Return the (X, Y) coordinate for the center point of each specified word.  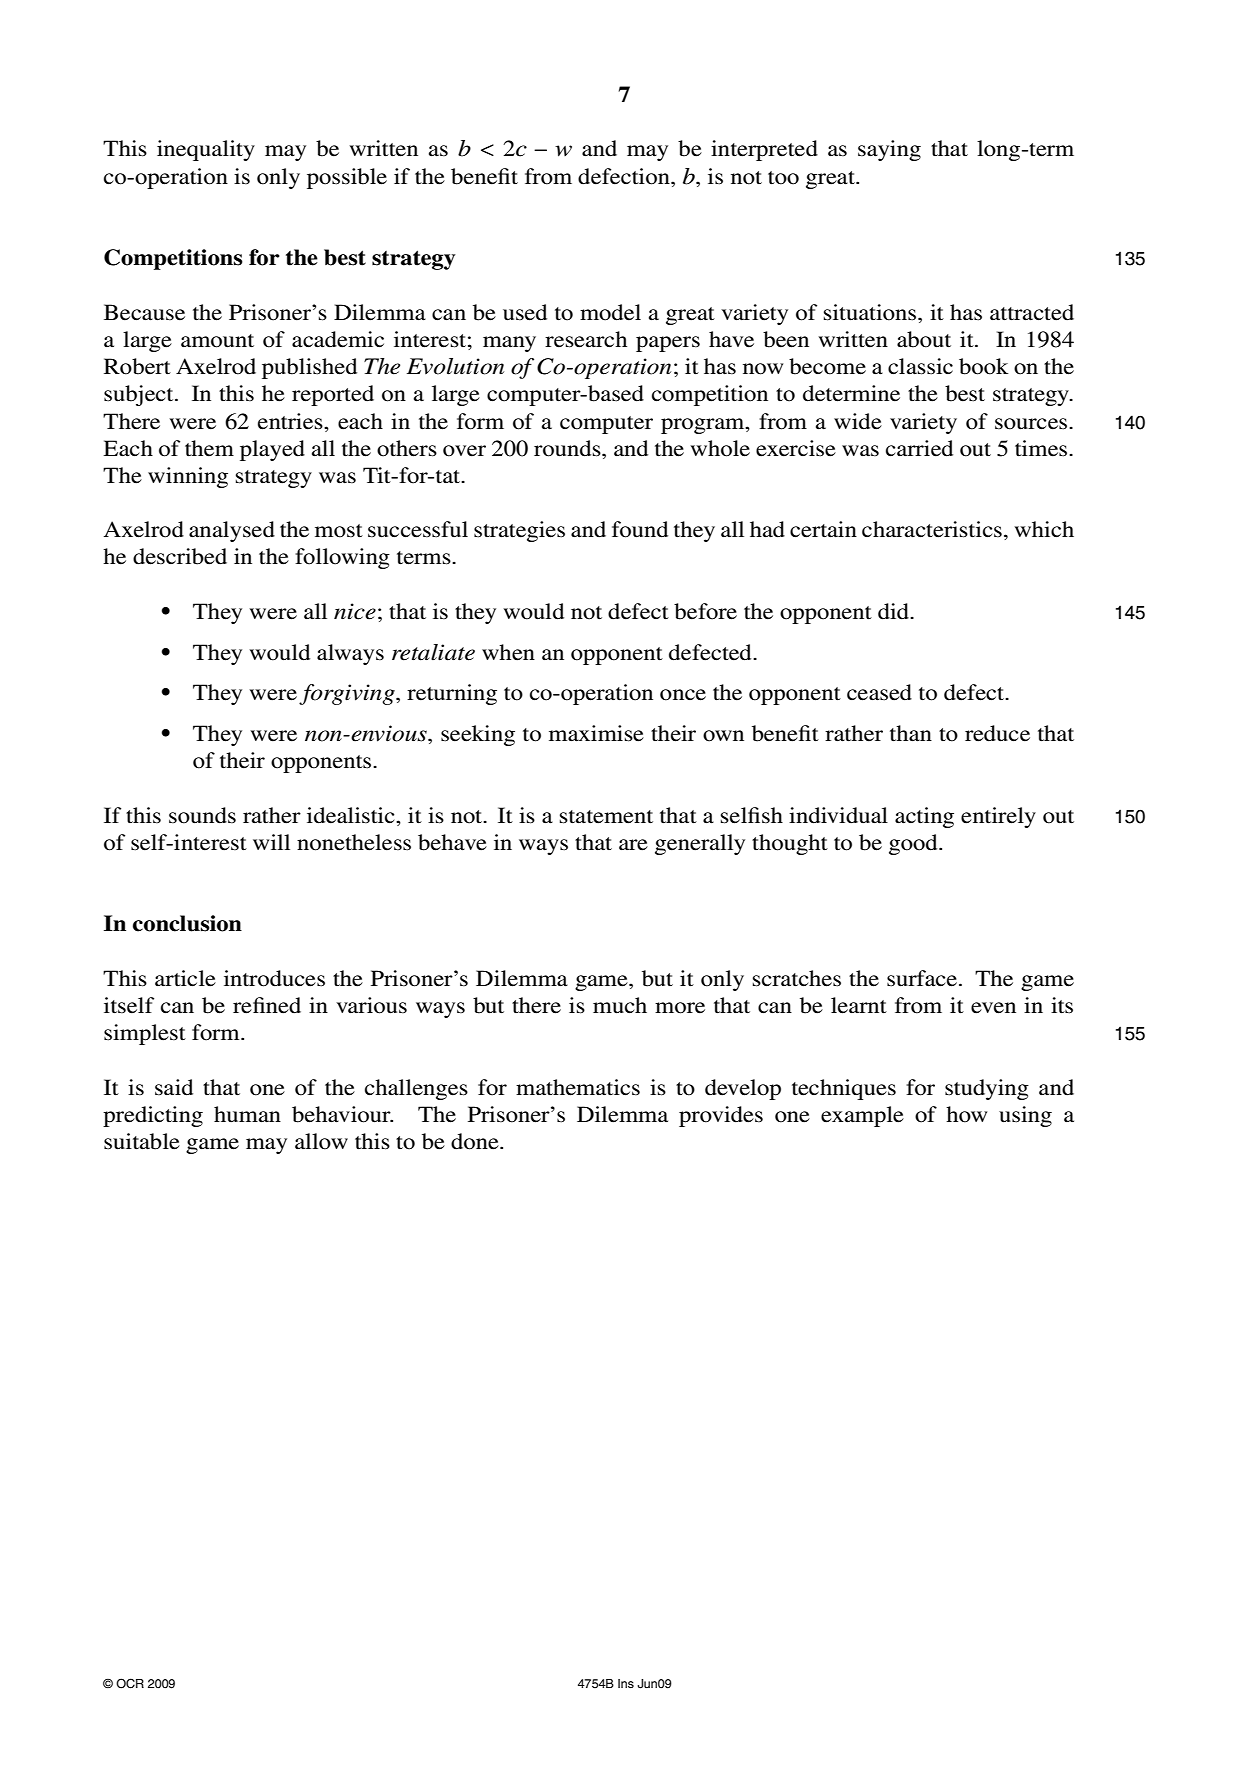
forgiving (348, 694)
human (247, 1114)
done (476, 1141)
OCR (130, 1683)
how (966, 1114)
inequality (206, 150)
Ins (626, 1683)
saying (889, 150)
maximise (596, 733)
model (610, 312)
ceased (879, 692)
